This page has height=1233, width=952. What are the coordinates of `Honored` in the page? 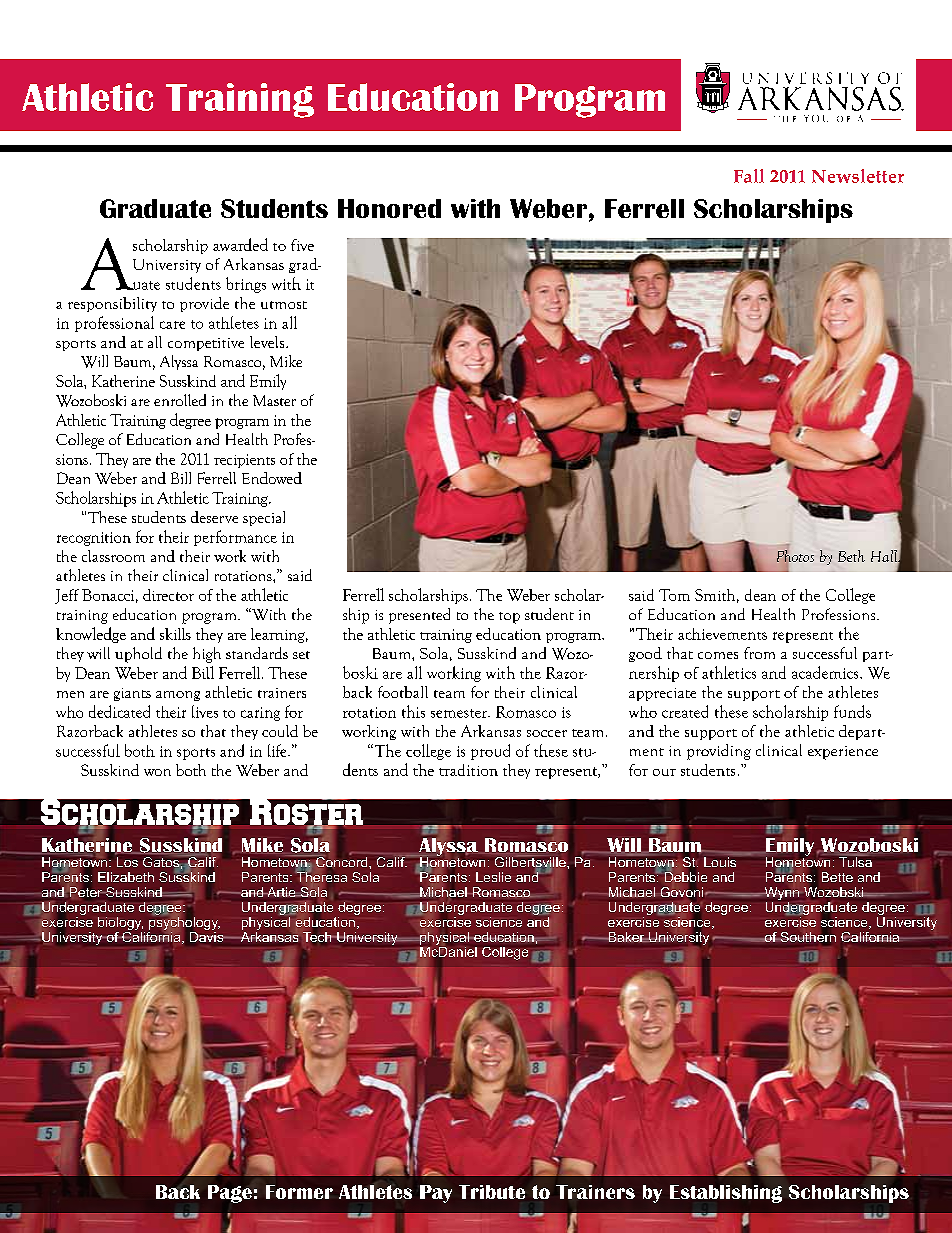 It's located at (389, 208).
